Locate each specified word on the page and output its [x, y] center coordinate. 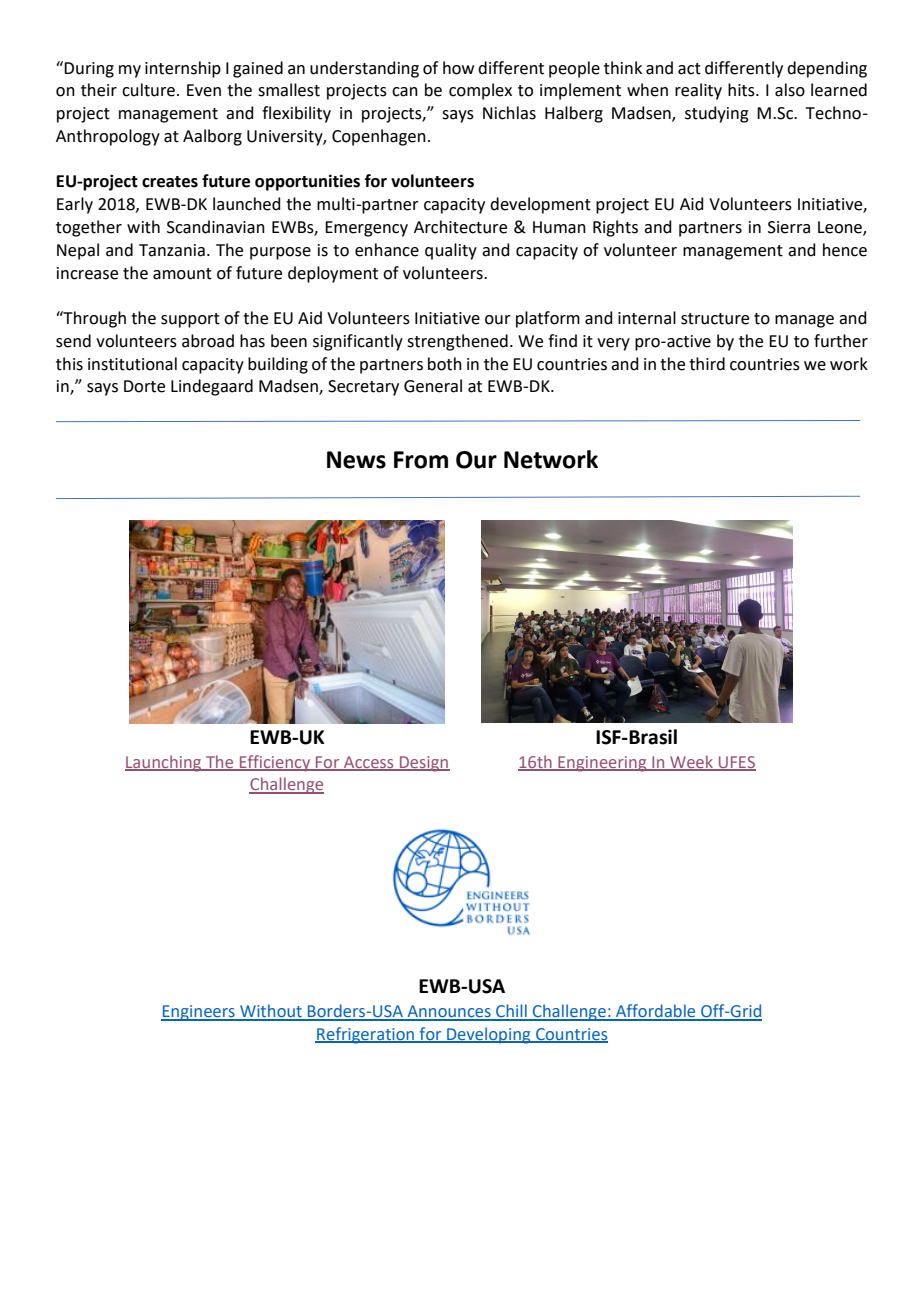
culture [148, 90]
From [421, 460]
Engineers [199, 1013]
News [356, 460]
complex [480, 91]
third [707, 364]
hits [742, 90]
